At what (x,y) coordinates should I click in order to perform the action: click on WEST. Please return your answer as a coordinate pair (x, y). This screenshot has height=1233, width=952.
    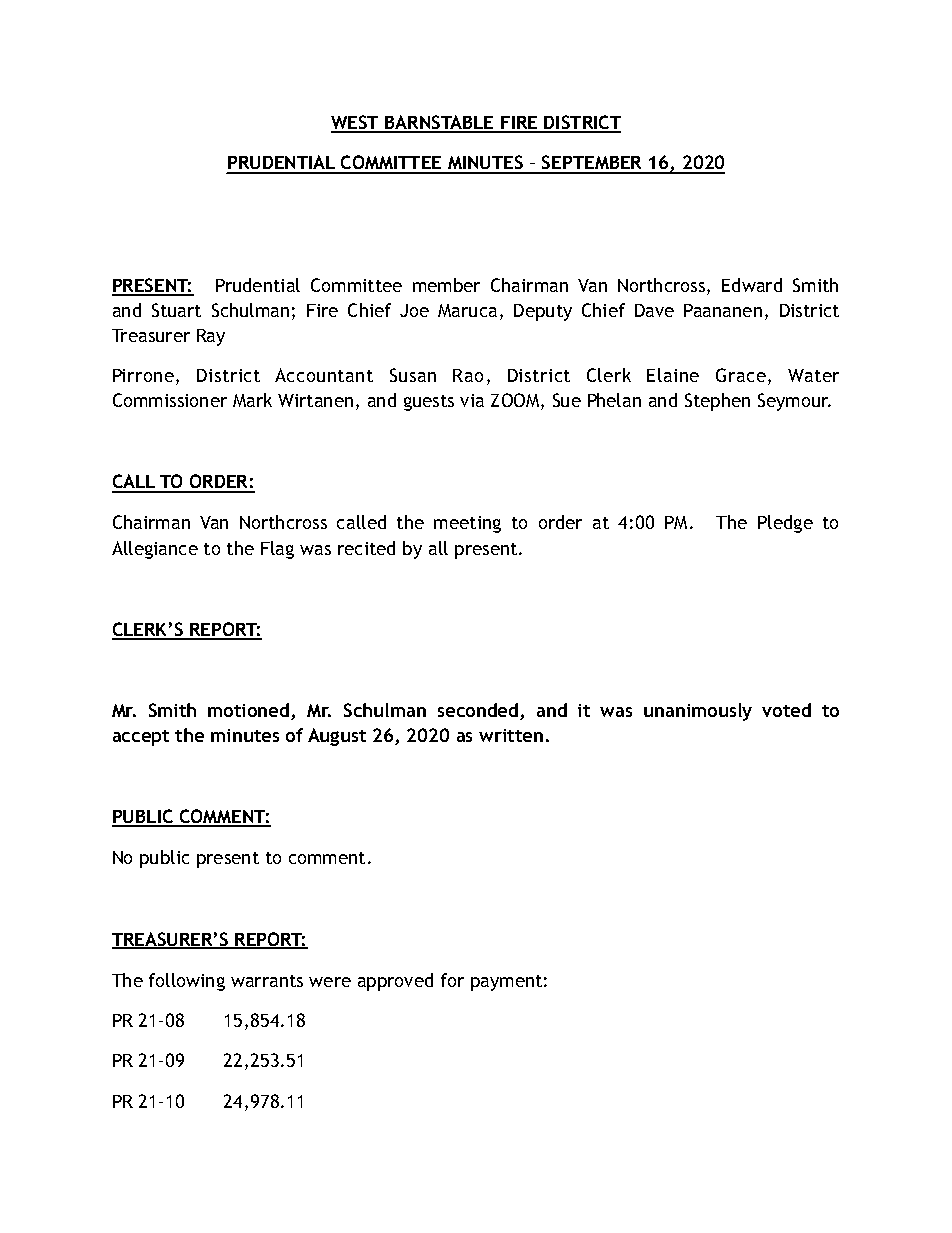
    Looking at the image, I should click on (356, 123).
